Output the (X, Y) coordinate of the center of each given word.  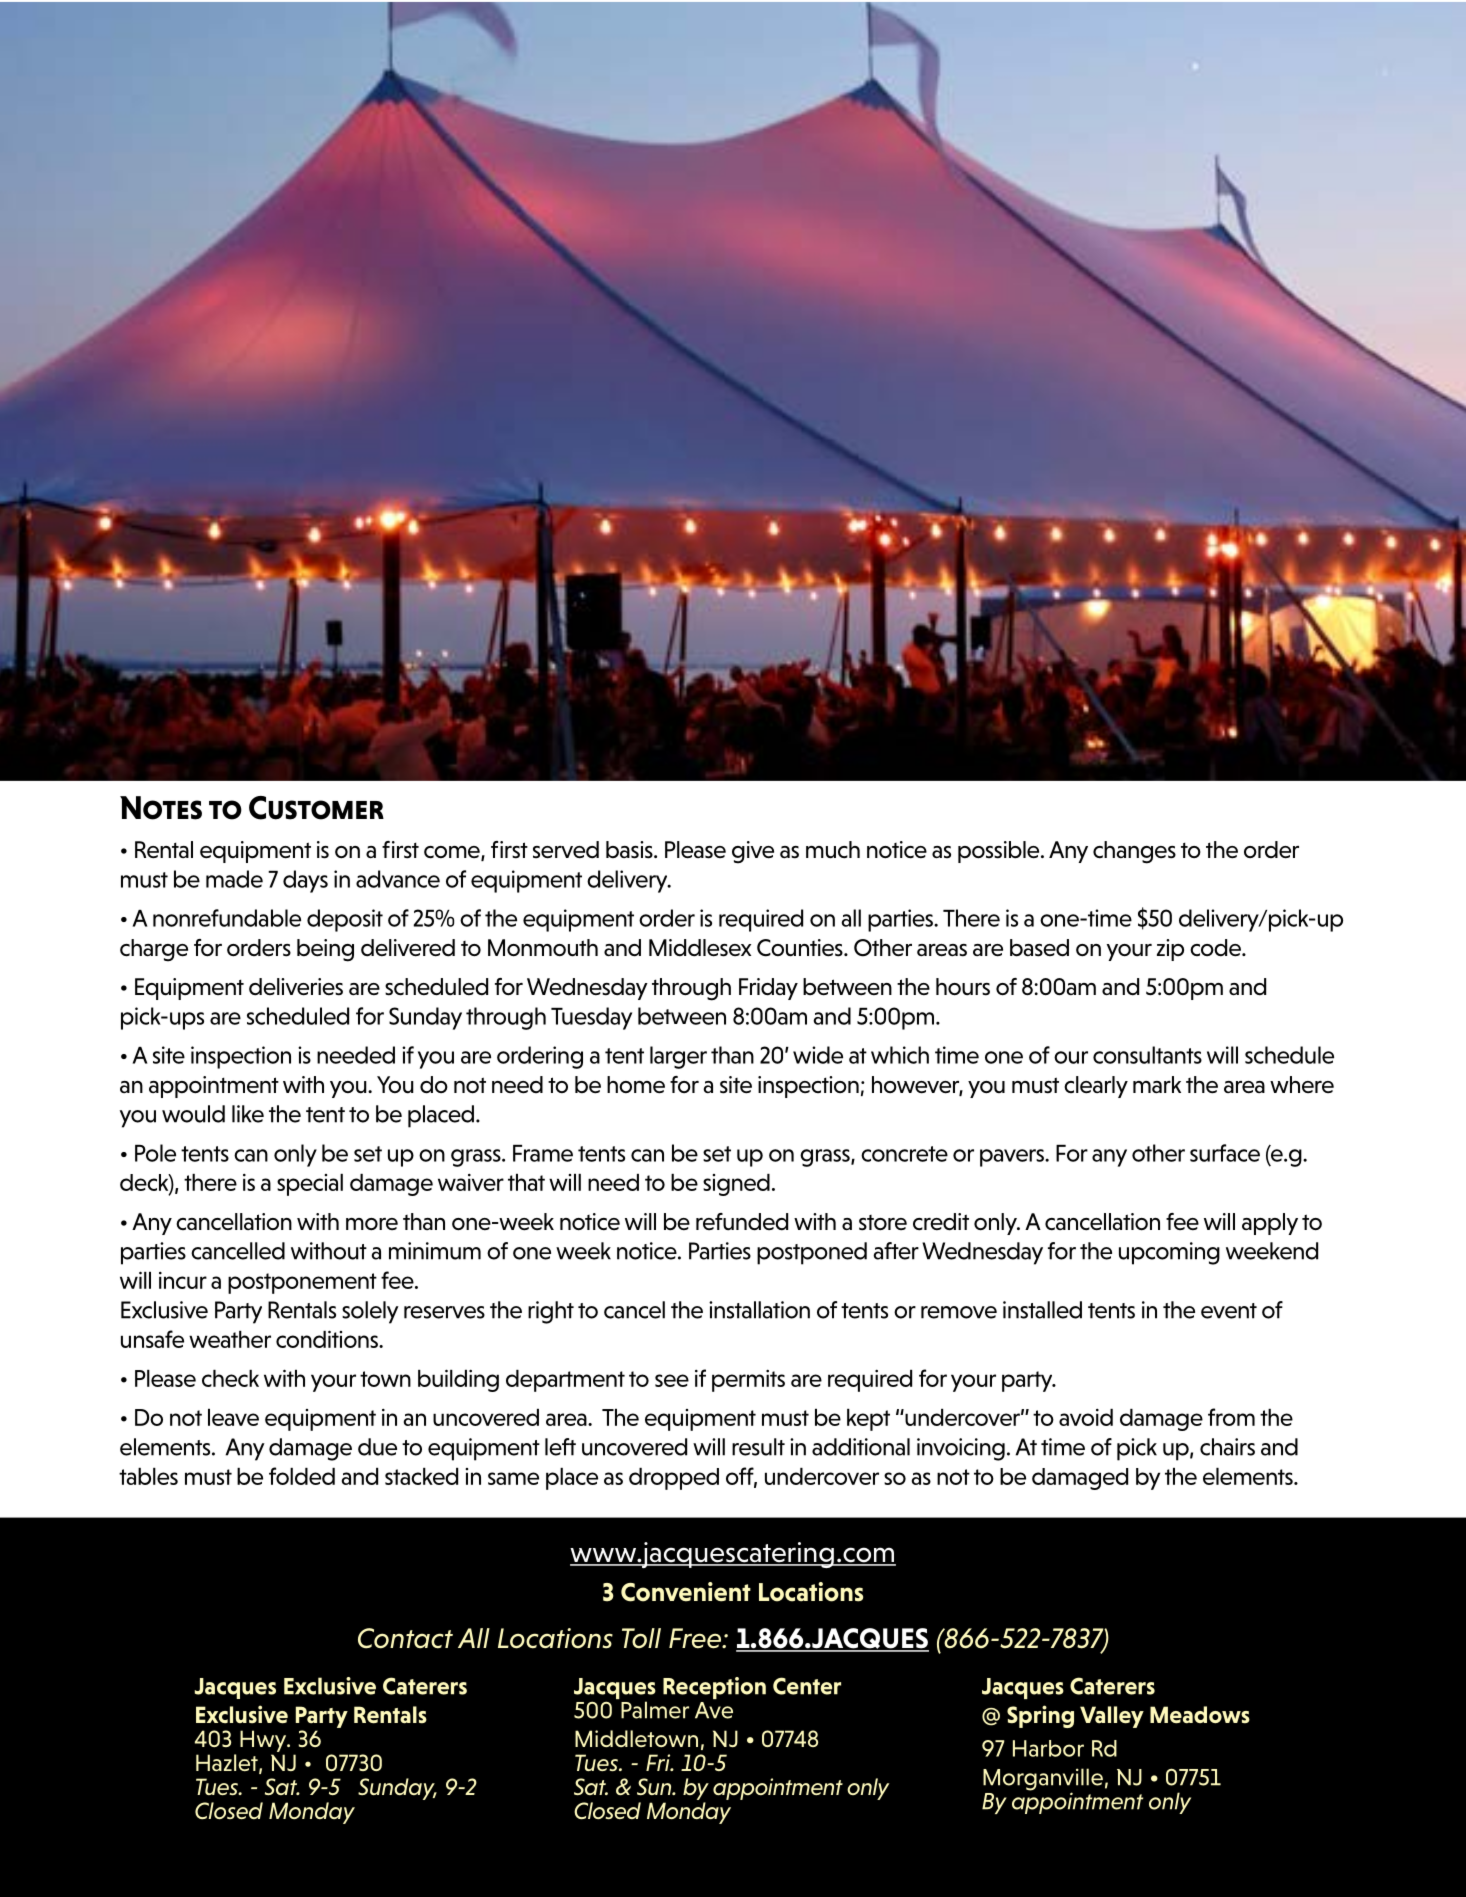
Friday (768, 989)
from (1231, 1417)
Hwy (264, 1741)
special (310, 1185)
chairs (1227, 1447)
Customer (316, 808)
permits (748, 1381)
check (230, 1378)
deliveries (296, 987)
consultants (1147, 1055)
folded (302, 1476)
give (753, 852)
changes (1134, 852)
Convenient (686, 1592)
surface (1225, 1153)
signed (736, 1185)
